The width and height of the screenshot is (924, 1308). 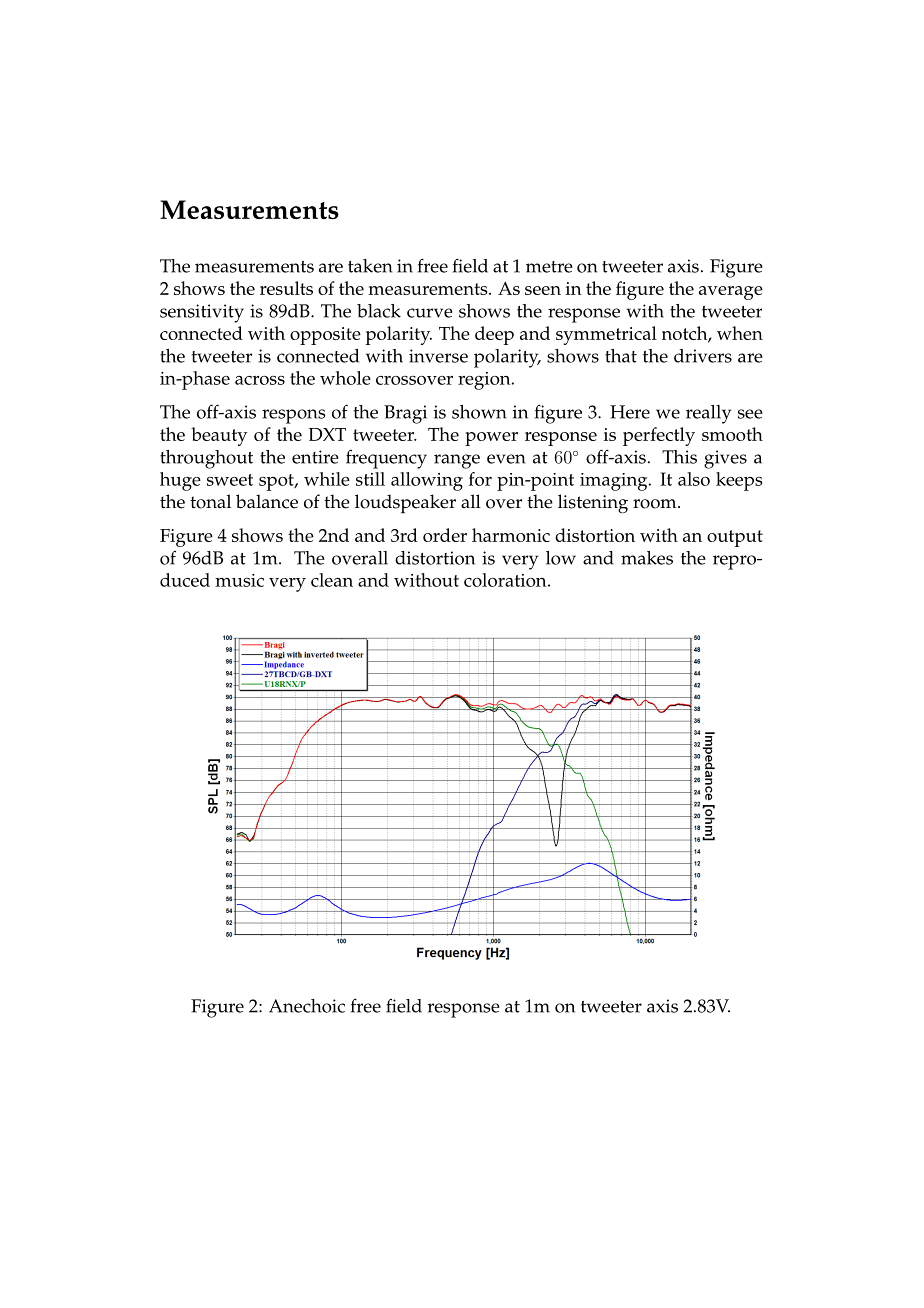 What do you see at coordinates (230, 480) in the screenshot?
I see `sweet` at bounding box center [230, 480].
